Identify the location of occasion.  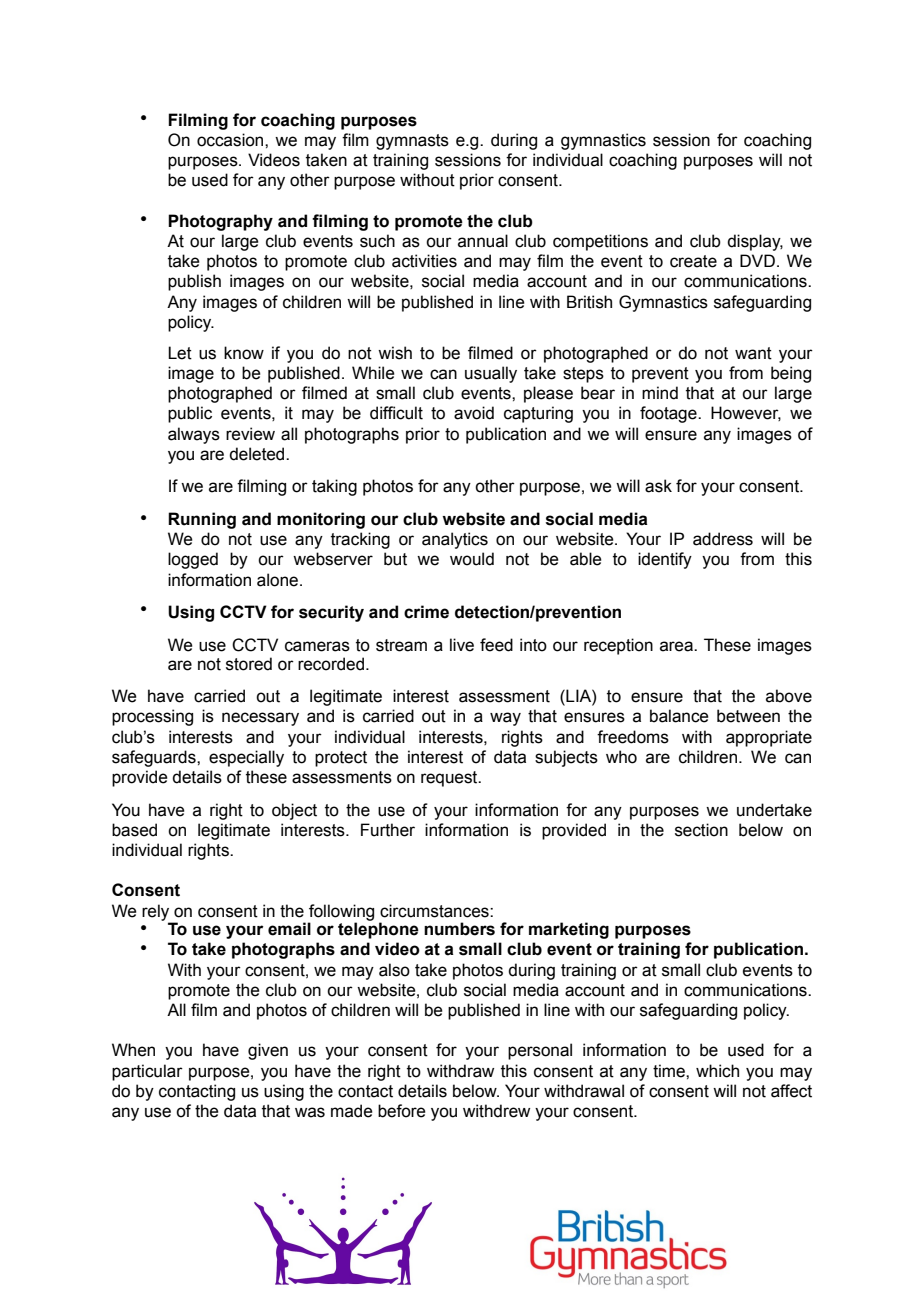
(231, 140).
